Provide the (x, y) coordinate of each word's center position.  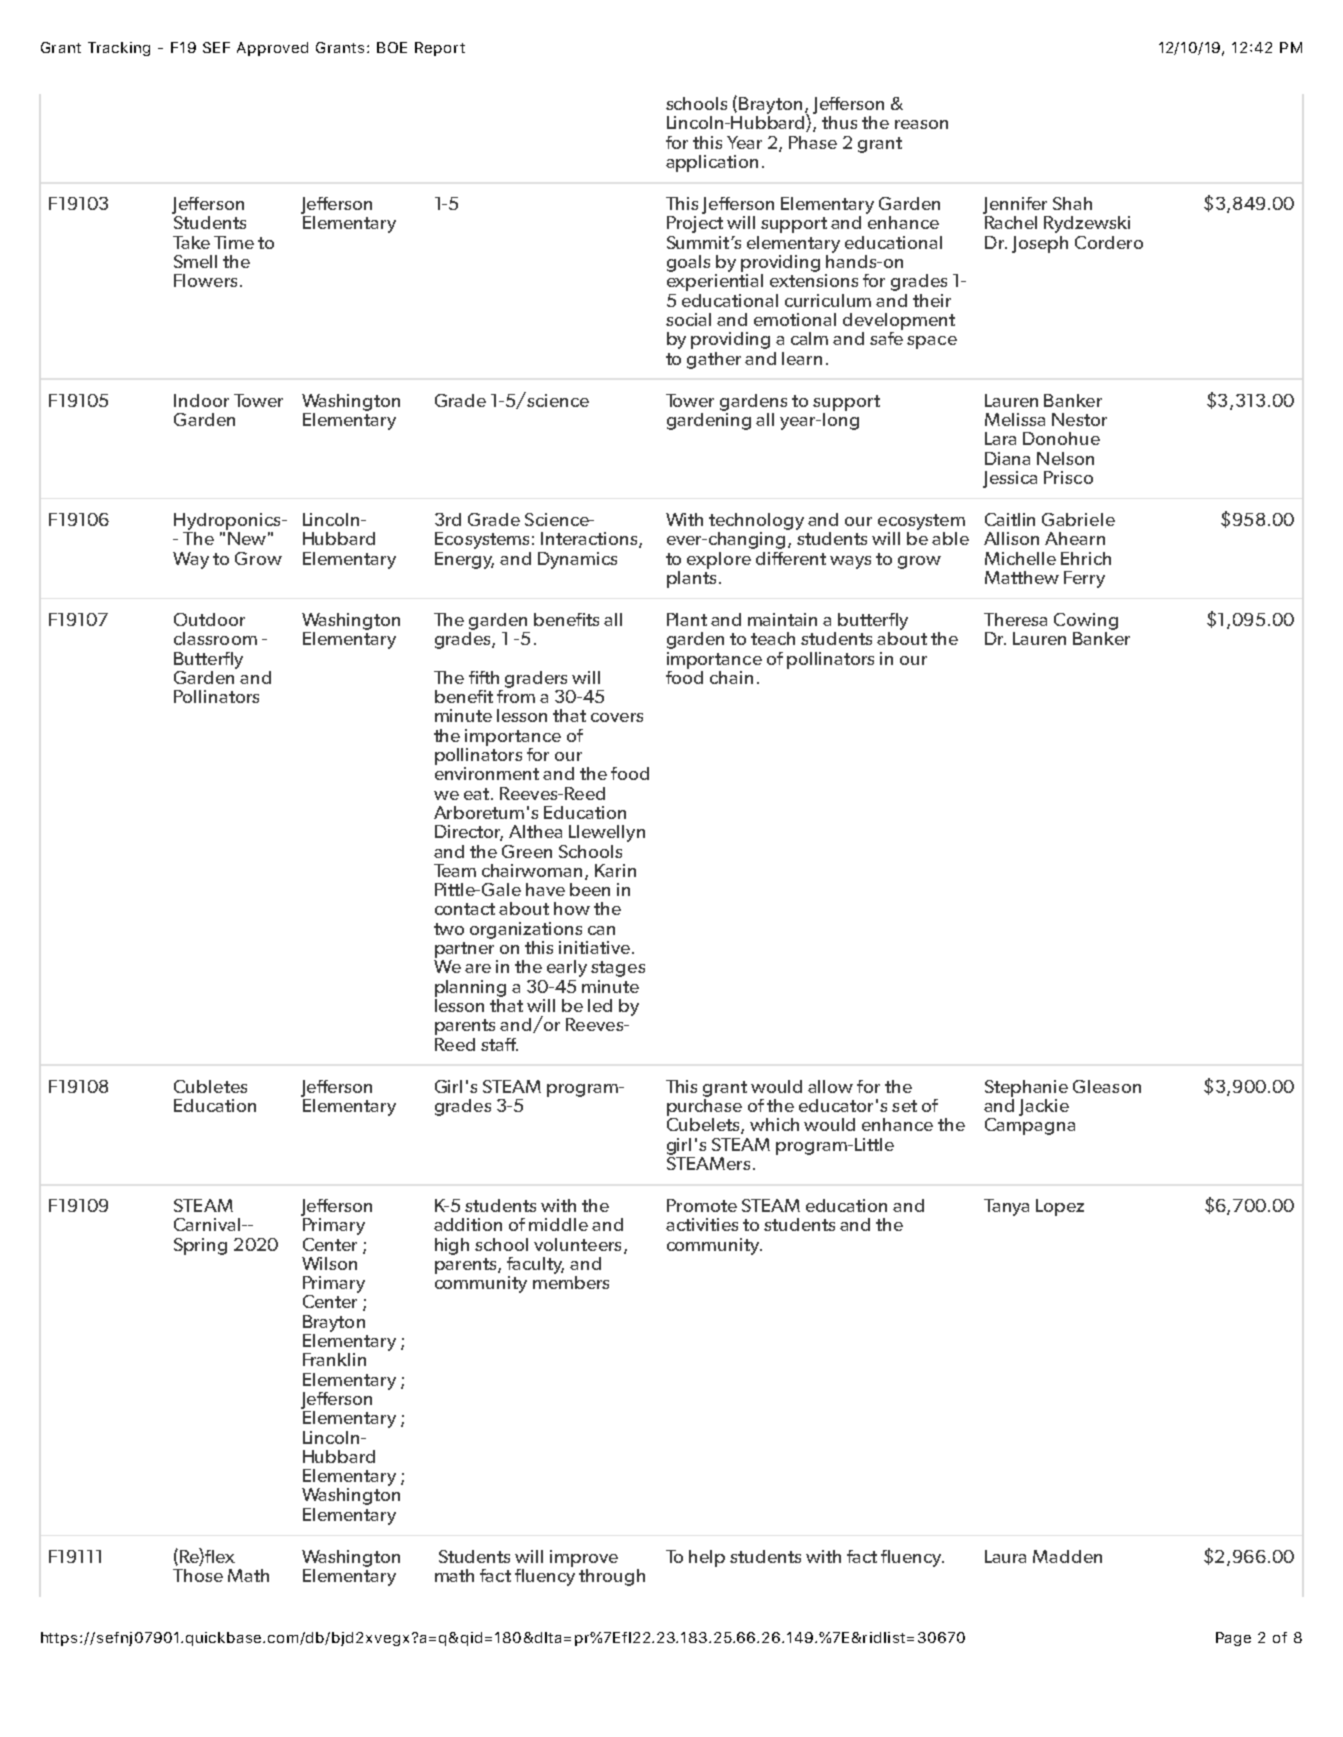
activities (702, 1224)
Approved (272, 49)
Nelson (1065, 458)
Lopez (1060, 1207)
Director (469, 833)
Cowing (1086, 621)
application (712, 163)
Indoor (201, 400)
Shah (1072, 203)
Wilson (329, 1263)
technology (756, 521)
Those (198, 1575)
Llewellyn (607, 833)
